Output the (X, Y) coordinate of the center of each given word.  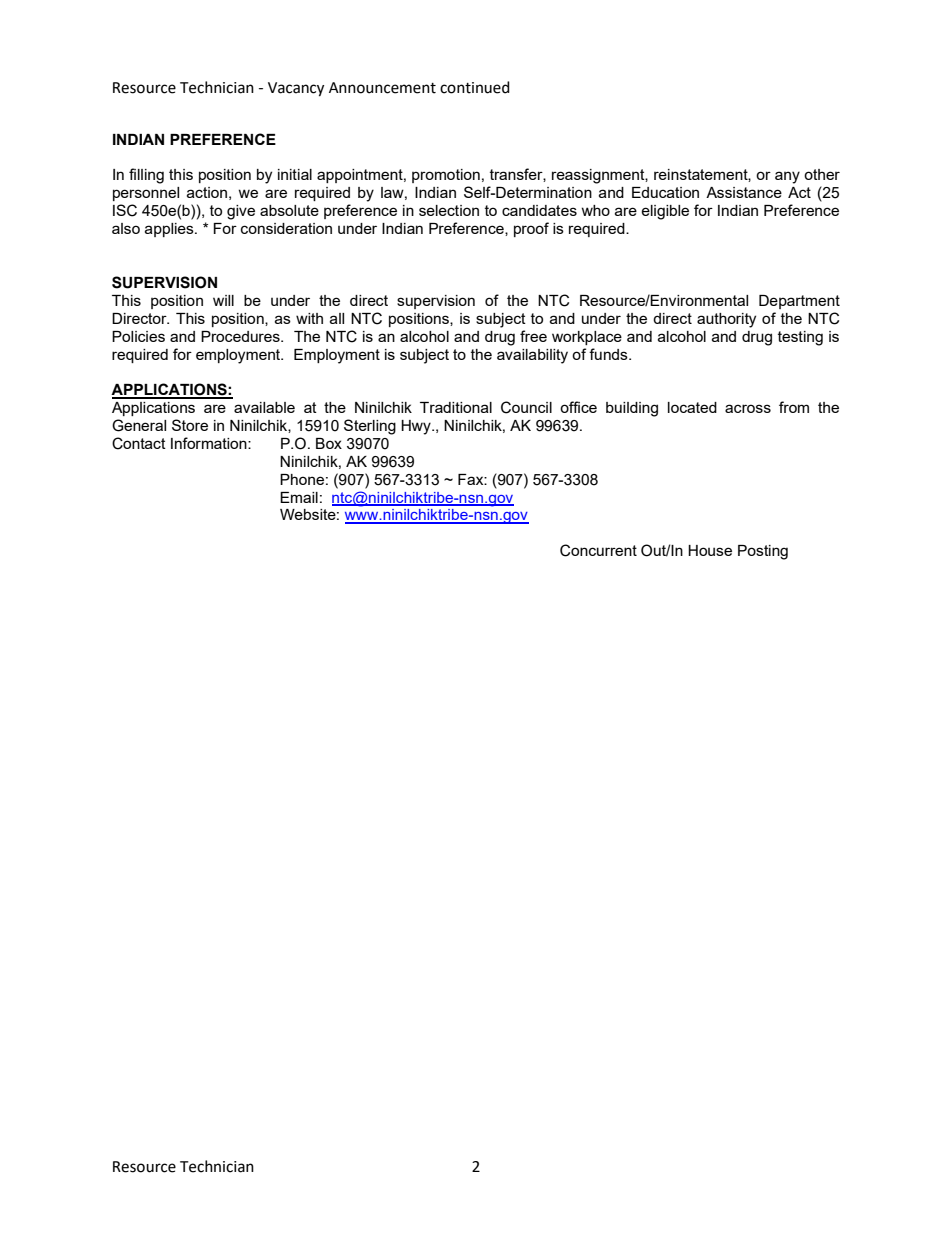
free (533, 336)
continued (475, 87)
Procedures (241, 336)
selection (449, 210)
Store (190, 425)
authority (726, 320)
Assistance (744, 192)
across (748, 408)
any (787, 177)
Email (299, 497)
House (710, 550)
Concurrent (598, 550)
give (241, 212)
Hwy (417, 427)
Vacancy (296, 89)
